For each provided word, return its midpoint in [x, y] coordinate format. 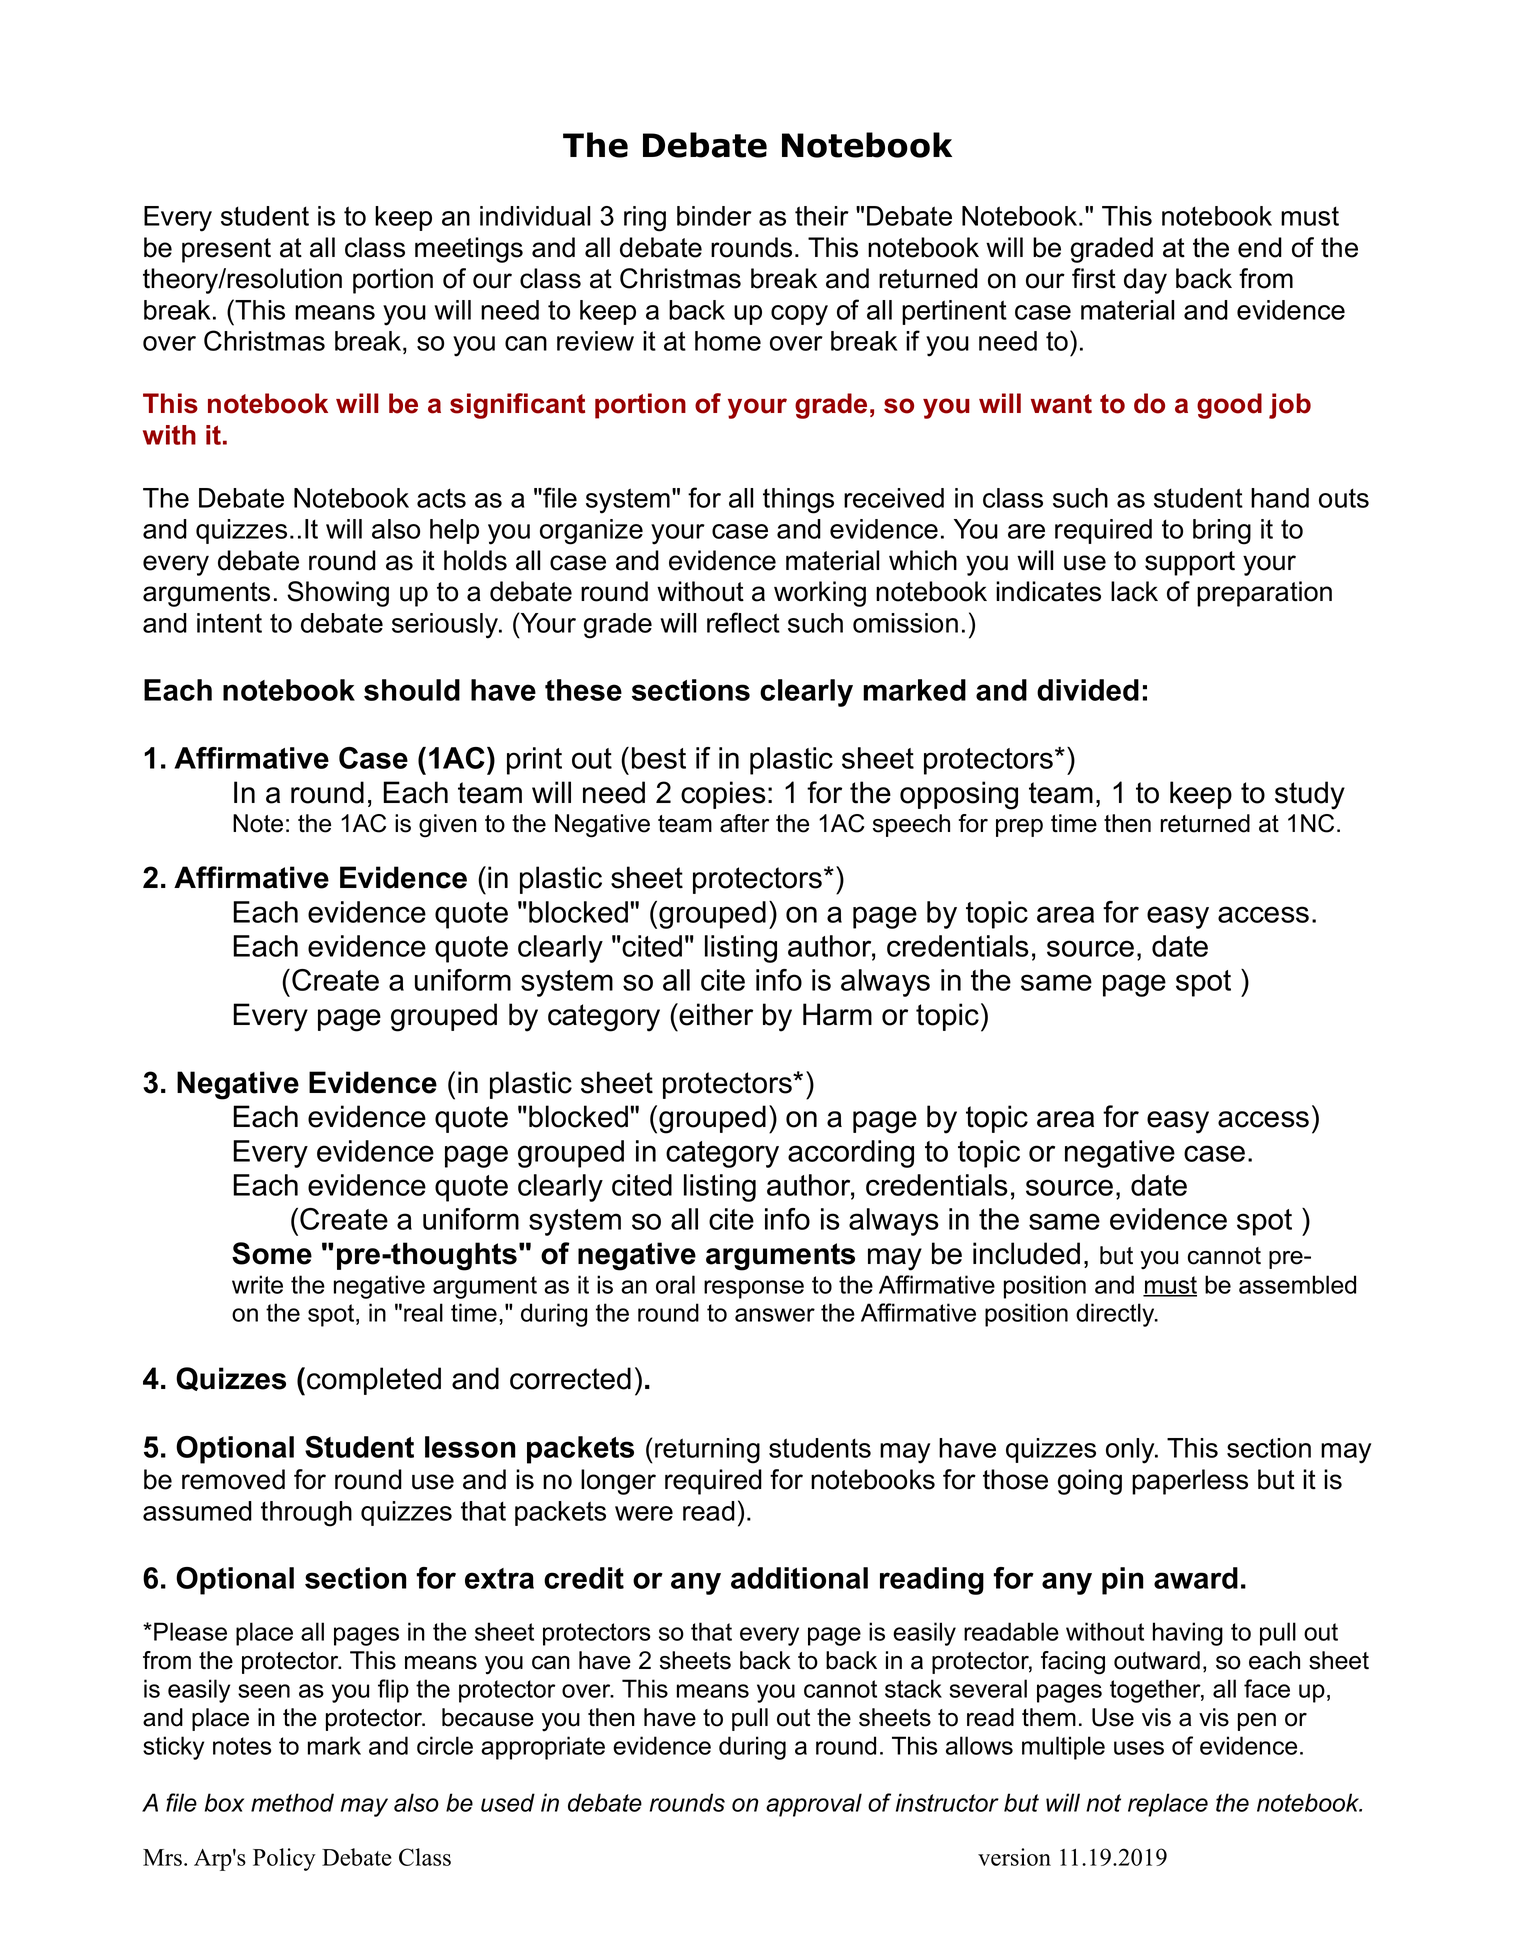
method [292, 1802]
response [754, 1289]
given [448, 826]
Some [272, 1253]
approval [814, 1805]
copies [723, 795]
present [226, 250]
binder [714, 216]
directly [1116, 1315]
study [1310, 795]
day [1145, 281]
